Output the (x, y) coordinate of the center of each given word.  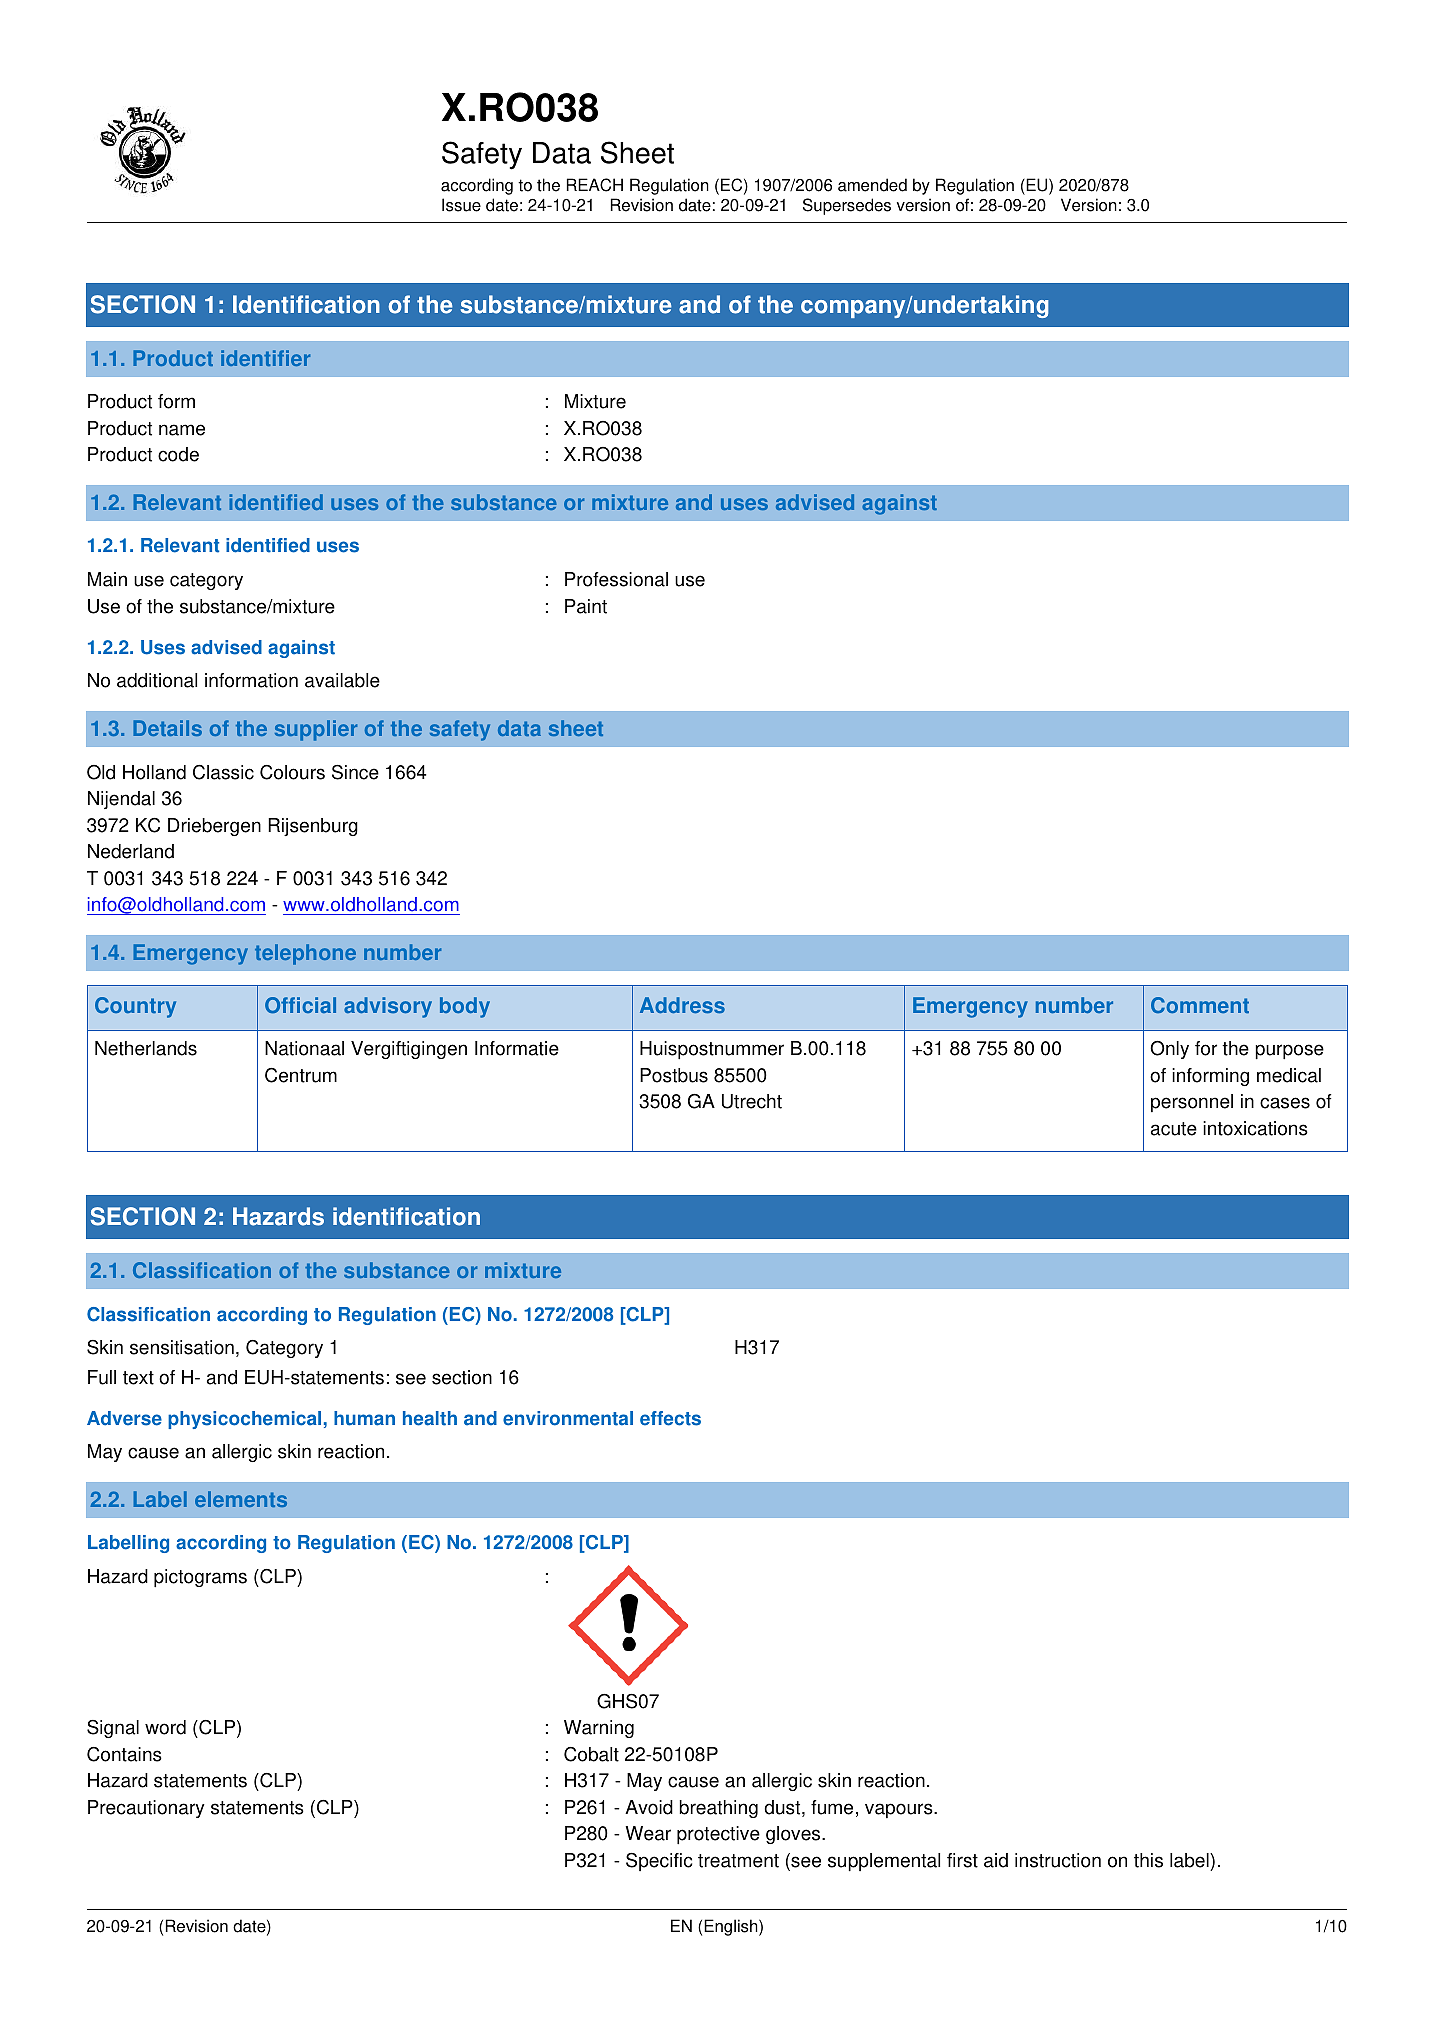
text (138, 1378)
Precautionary (146, 1809)
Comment (1200, 1005)
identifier (265, 358)
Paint (586, 606)
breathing (718, 1809)
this (1148, 1860)
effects (670, 1418)
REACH (595, 185)
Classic (223, 772)
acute (1174, 1129)
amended (872, 185)
